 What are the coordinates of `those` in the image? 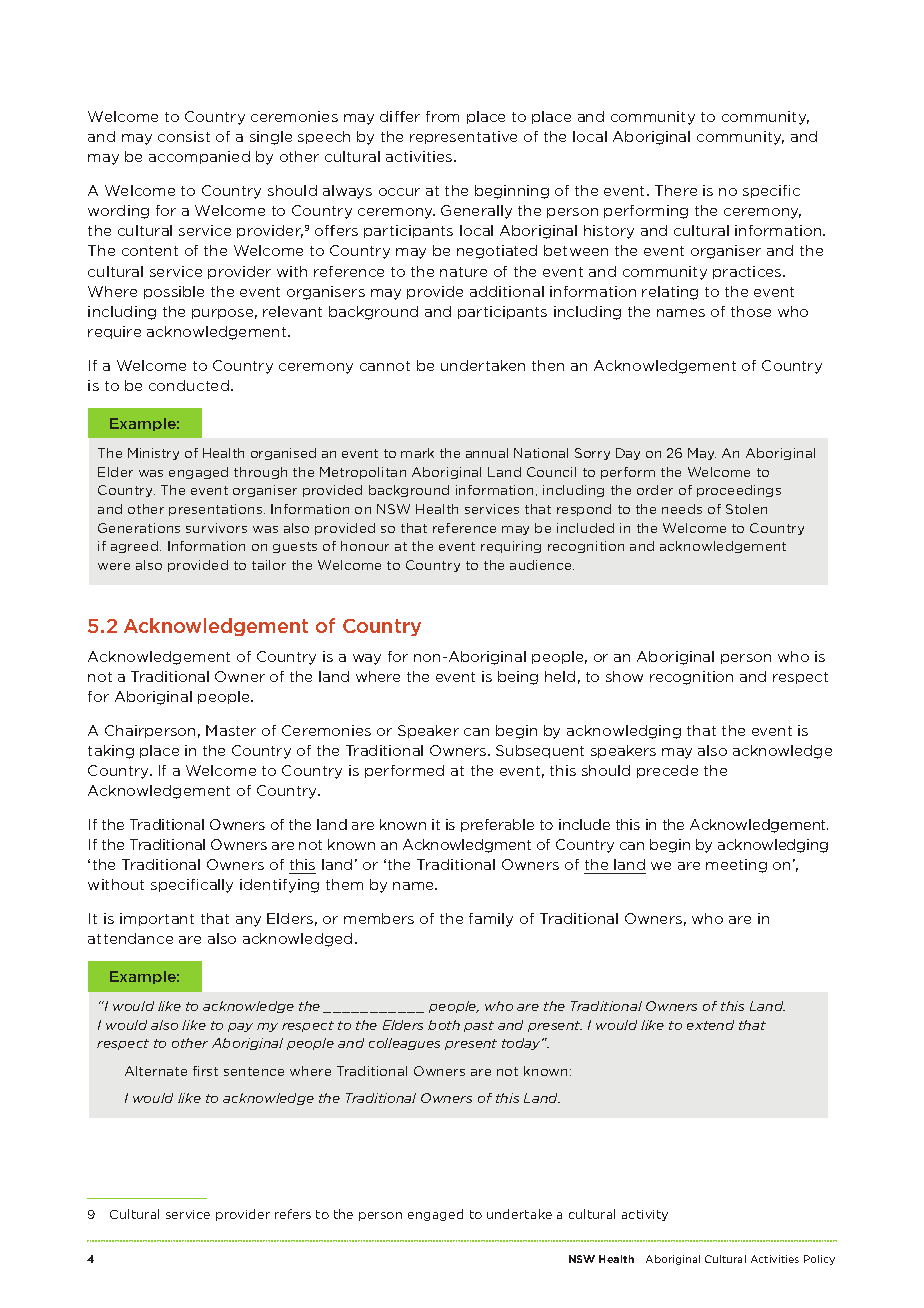 It's located at (751, 311).
